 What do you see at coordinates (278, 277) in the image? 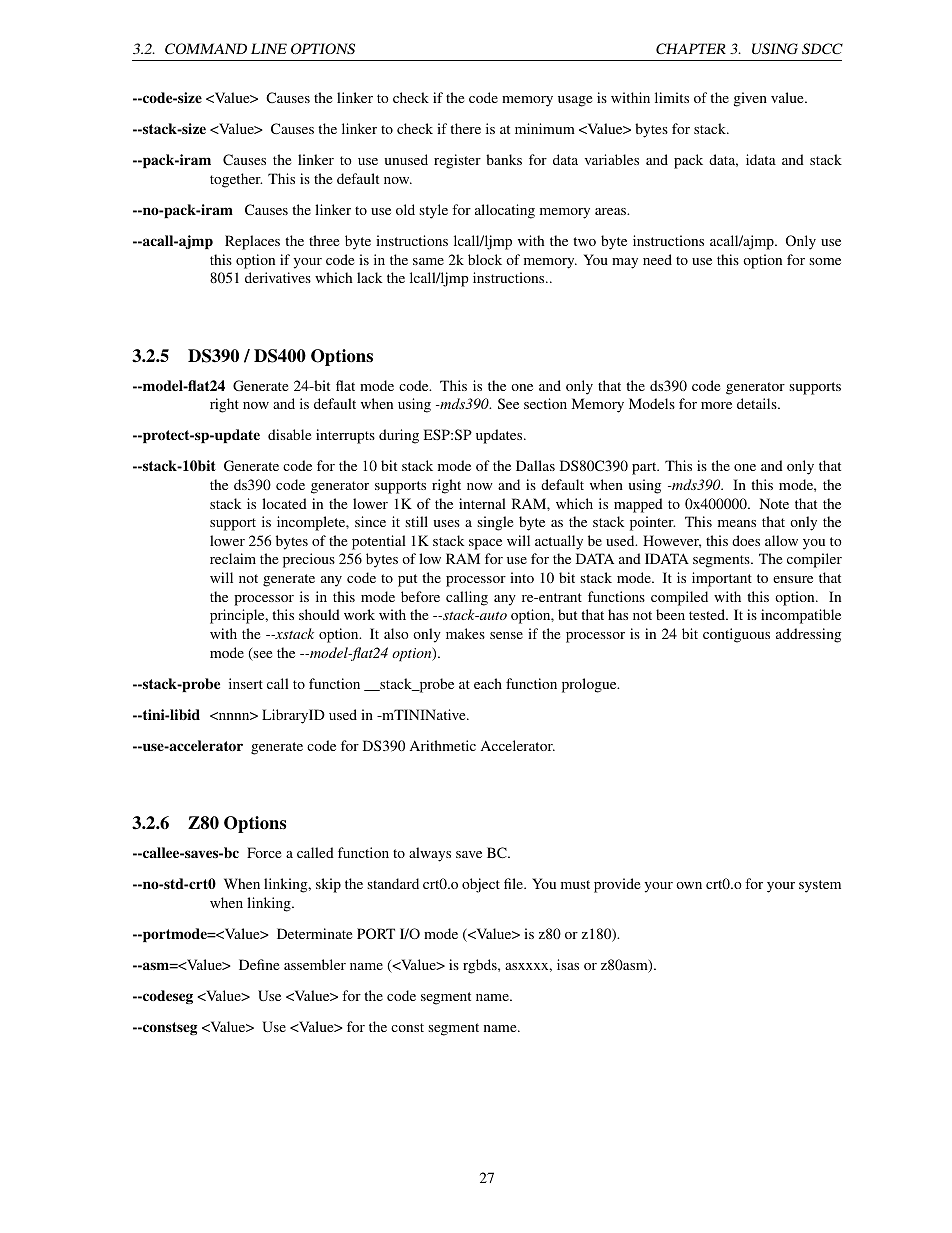
I see `derivatives` at bounding box center [278, 277].
